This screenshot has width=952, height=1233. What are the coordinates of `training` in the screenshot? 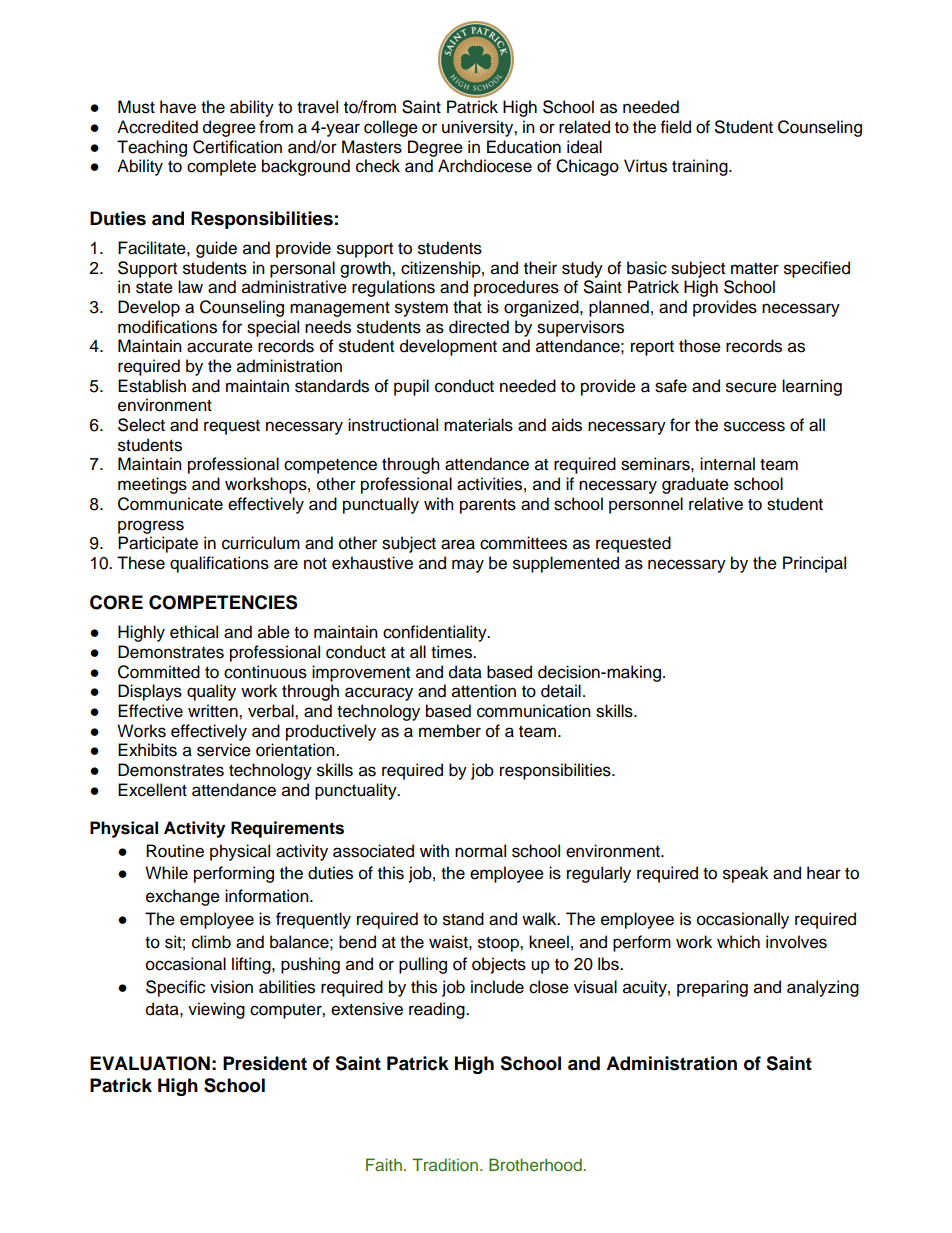 It's located at (701, 167).
